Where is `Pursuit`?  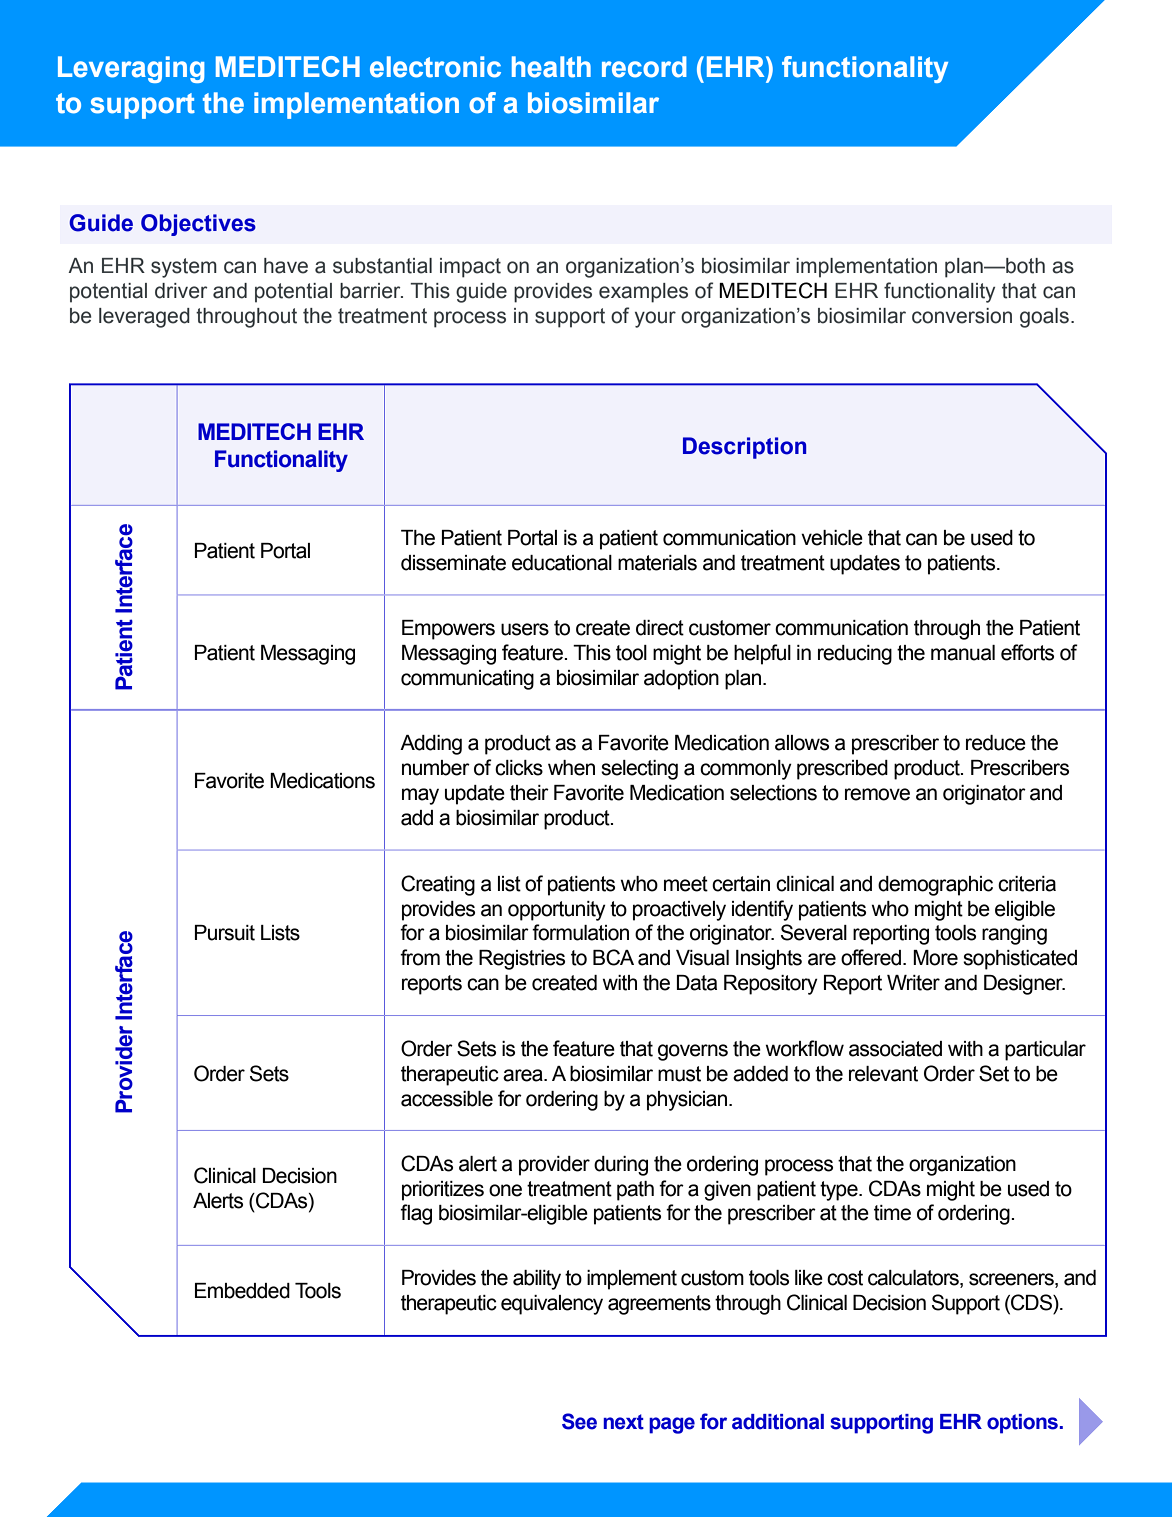 Pursuit is located at coordinates (225, 933).
